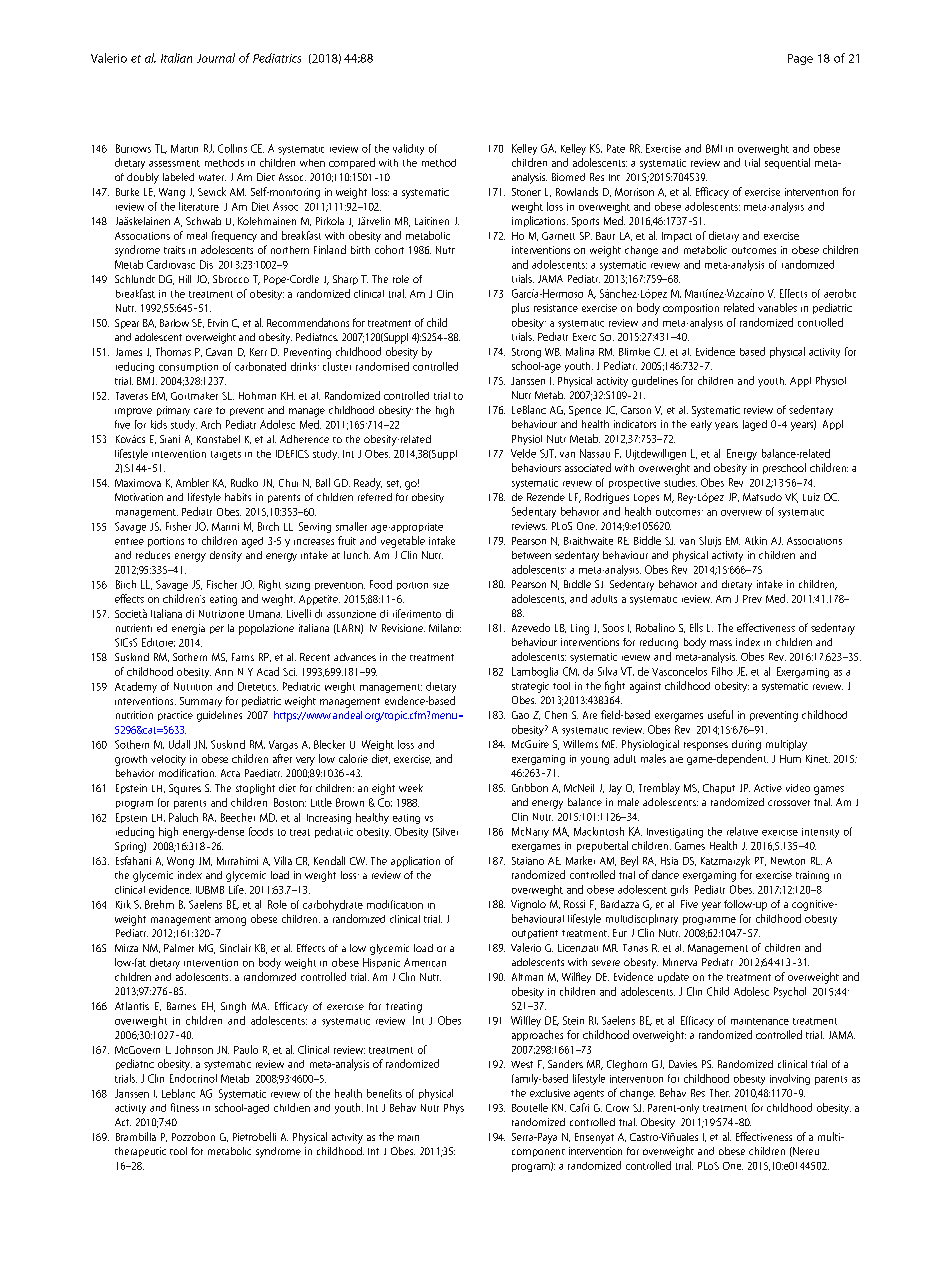 The width and height of the screenshot is (952, 1265). Describe the element at coordinates (222, 584) in the screenshot. I see `Fischer` at that location.
